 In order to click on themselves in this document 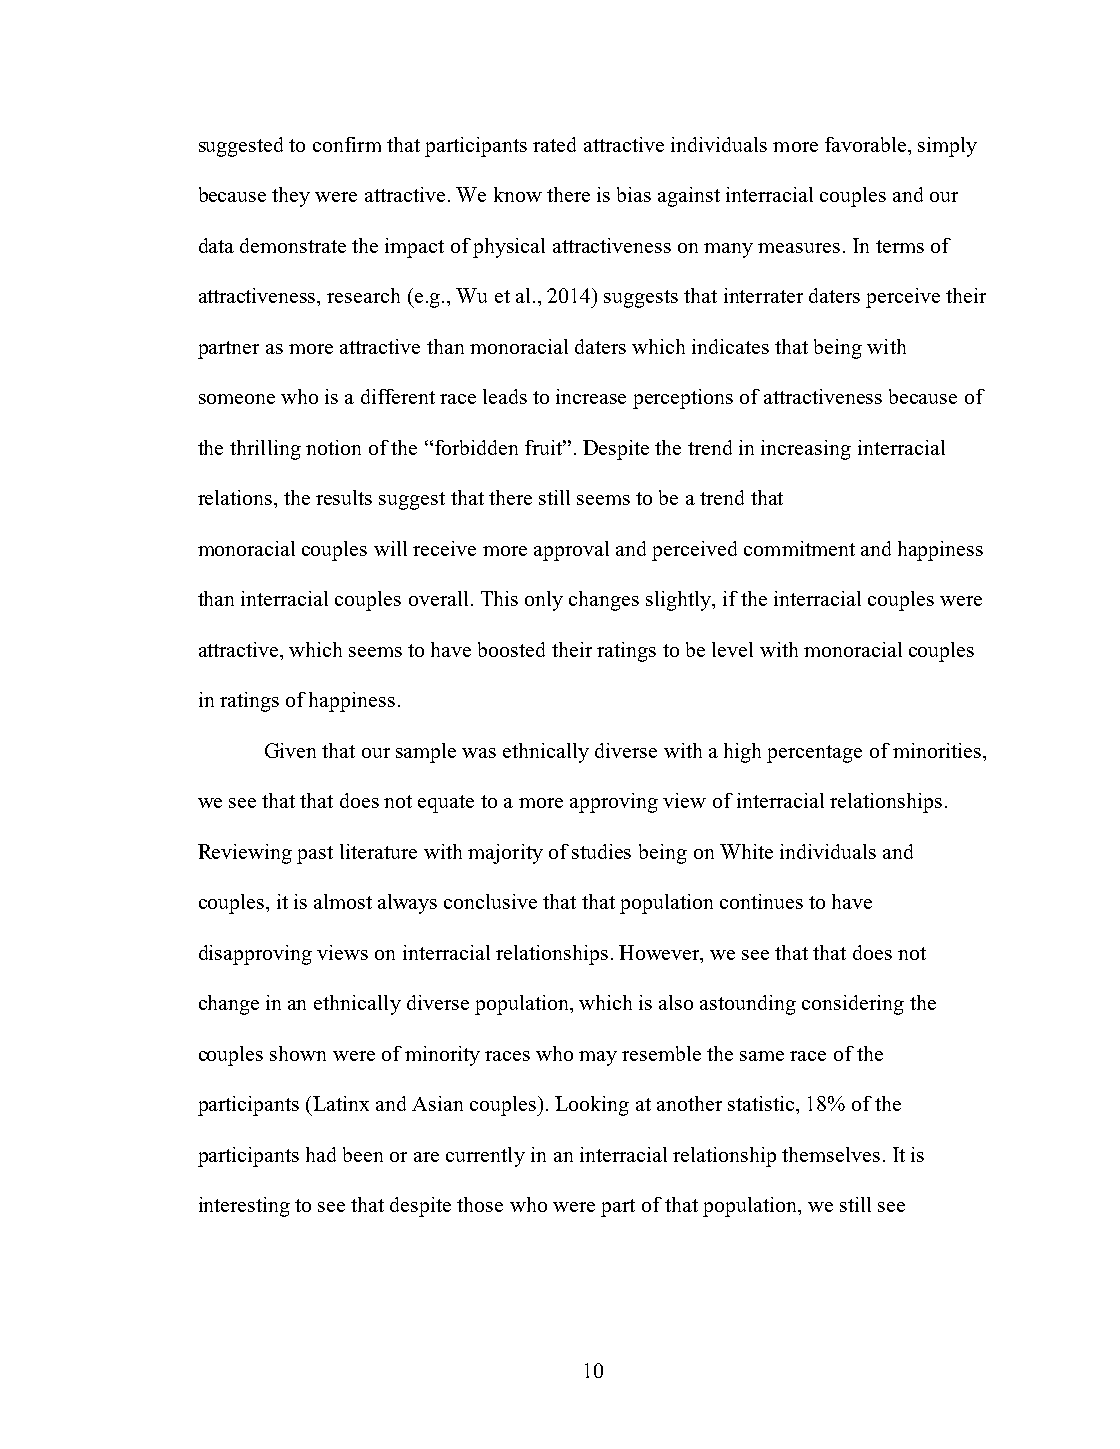, I will do `click(831, 1154)`.
